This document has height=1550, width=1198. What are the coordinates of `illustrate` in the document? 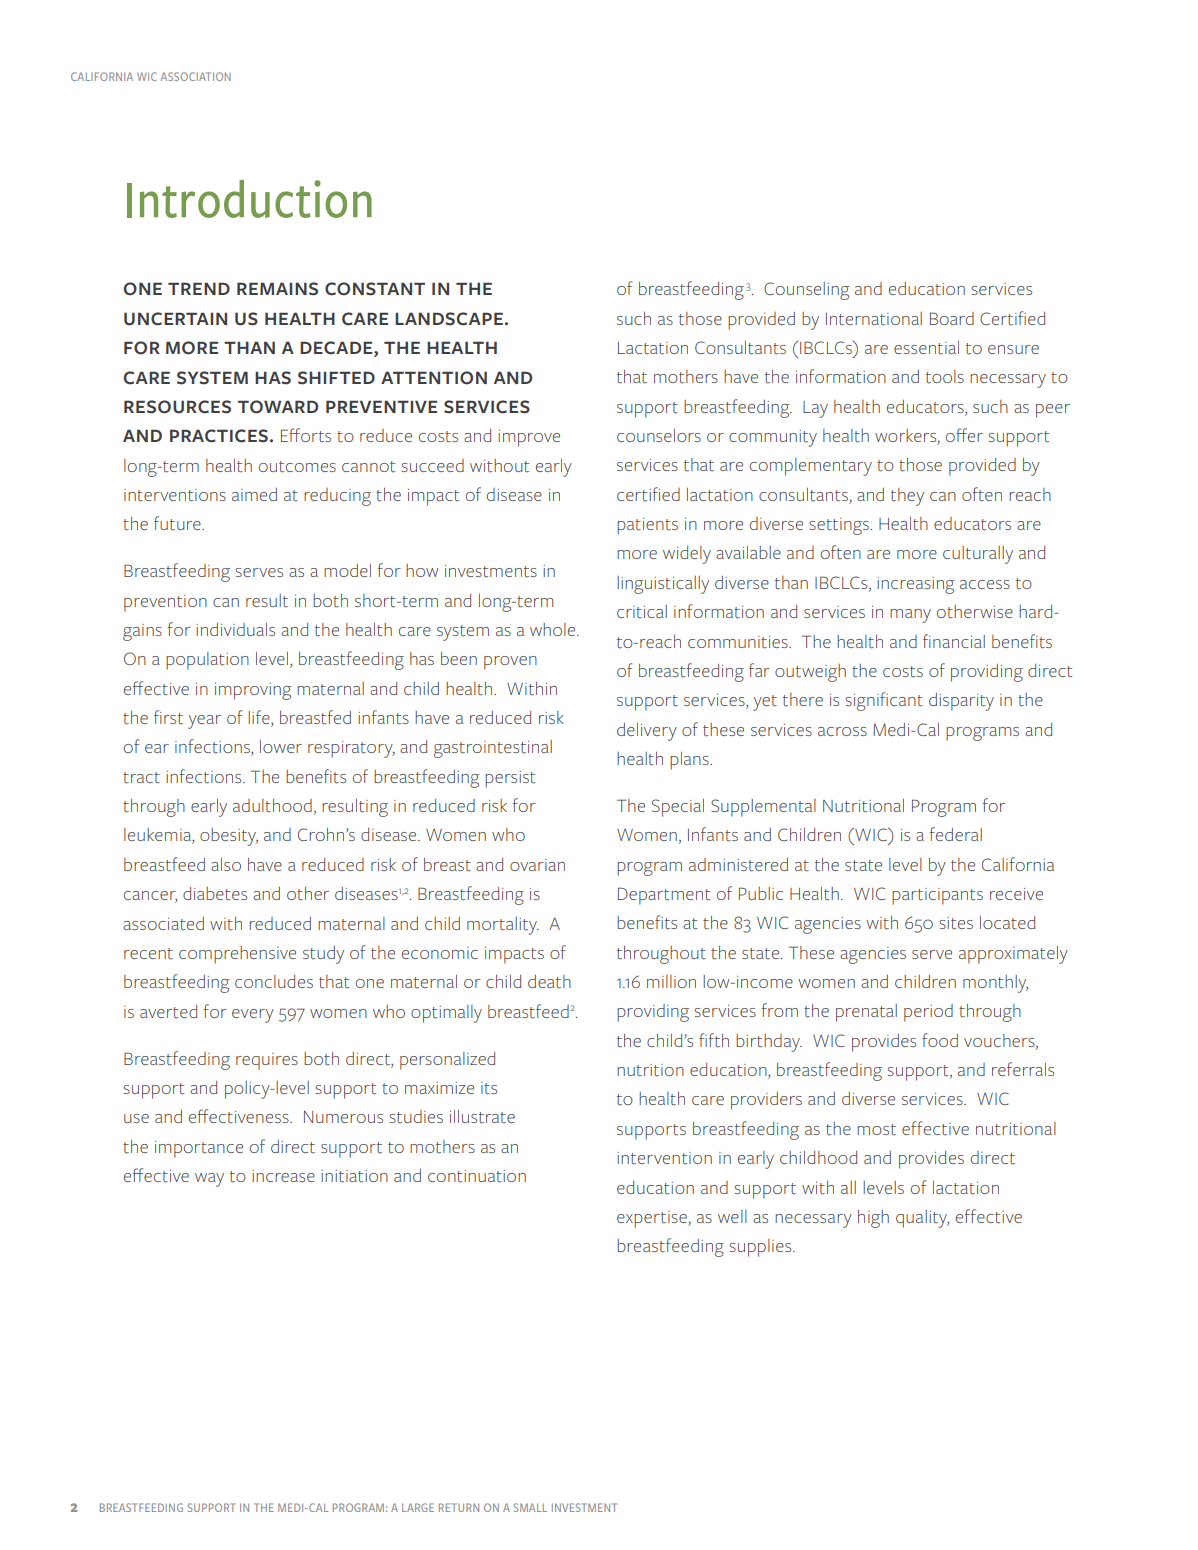 It's located at (482, 1117).
